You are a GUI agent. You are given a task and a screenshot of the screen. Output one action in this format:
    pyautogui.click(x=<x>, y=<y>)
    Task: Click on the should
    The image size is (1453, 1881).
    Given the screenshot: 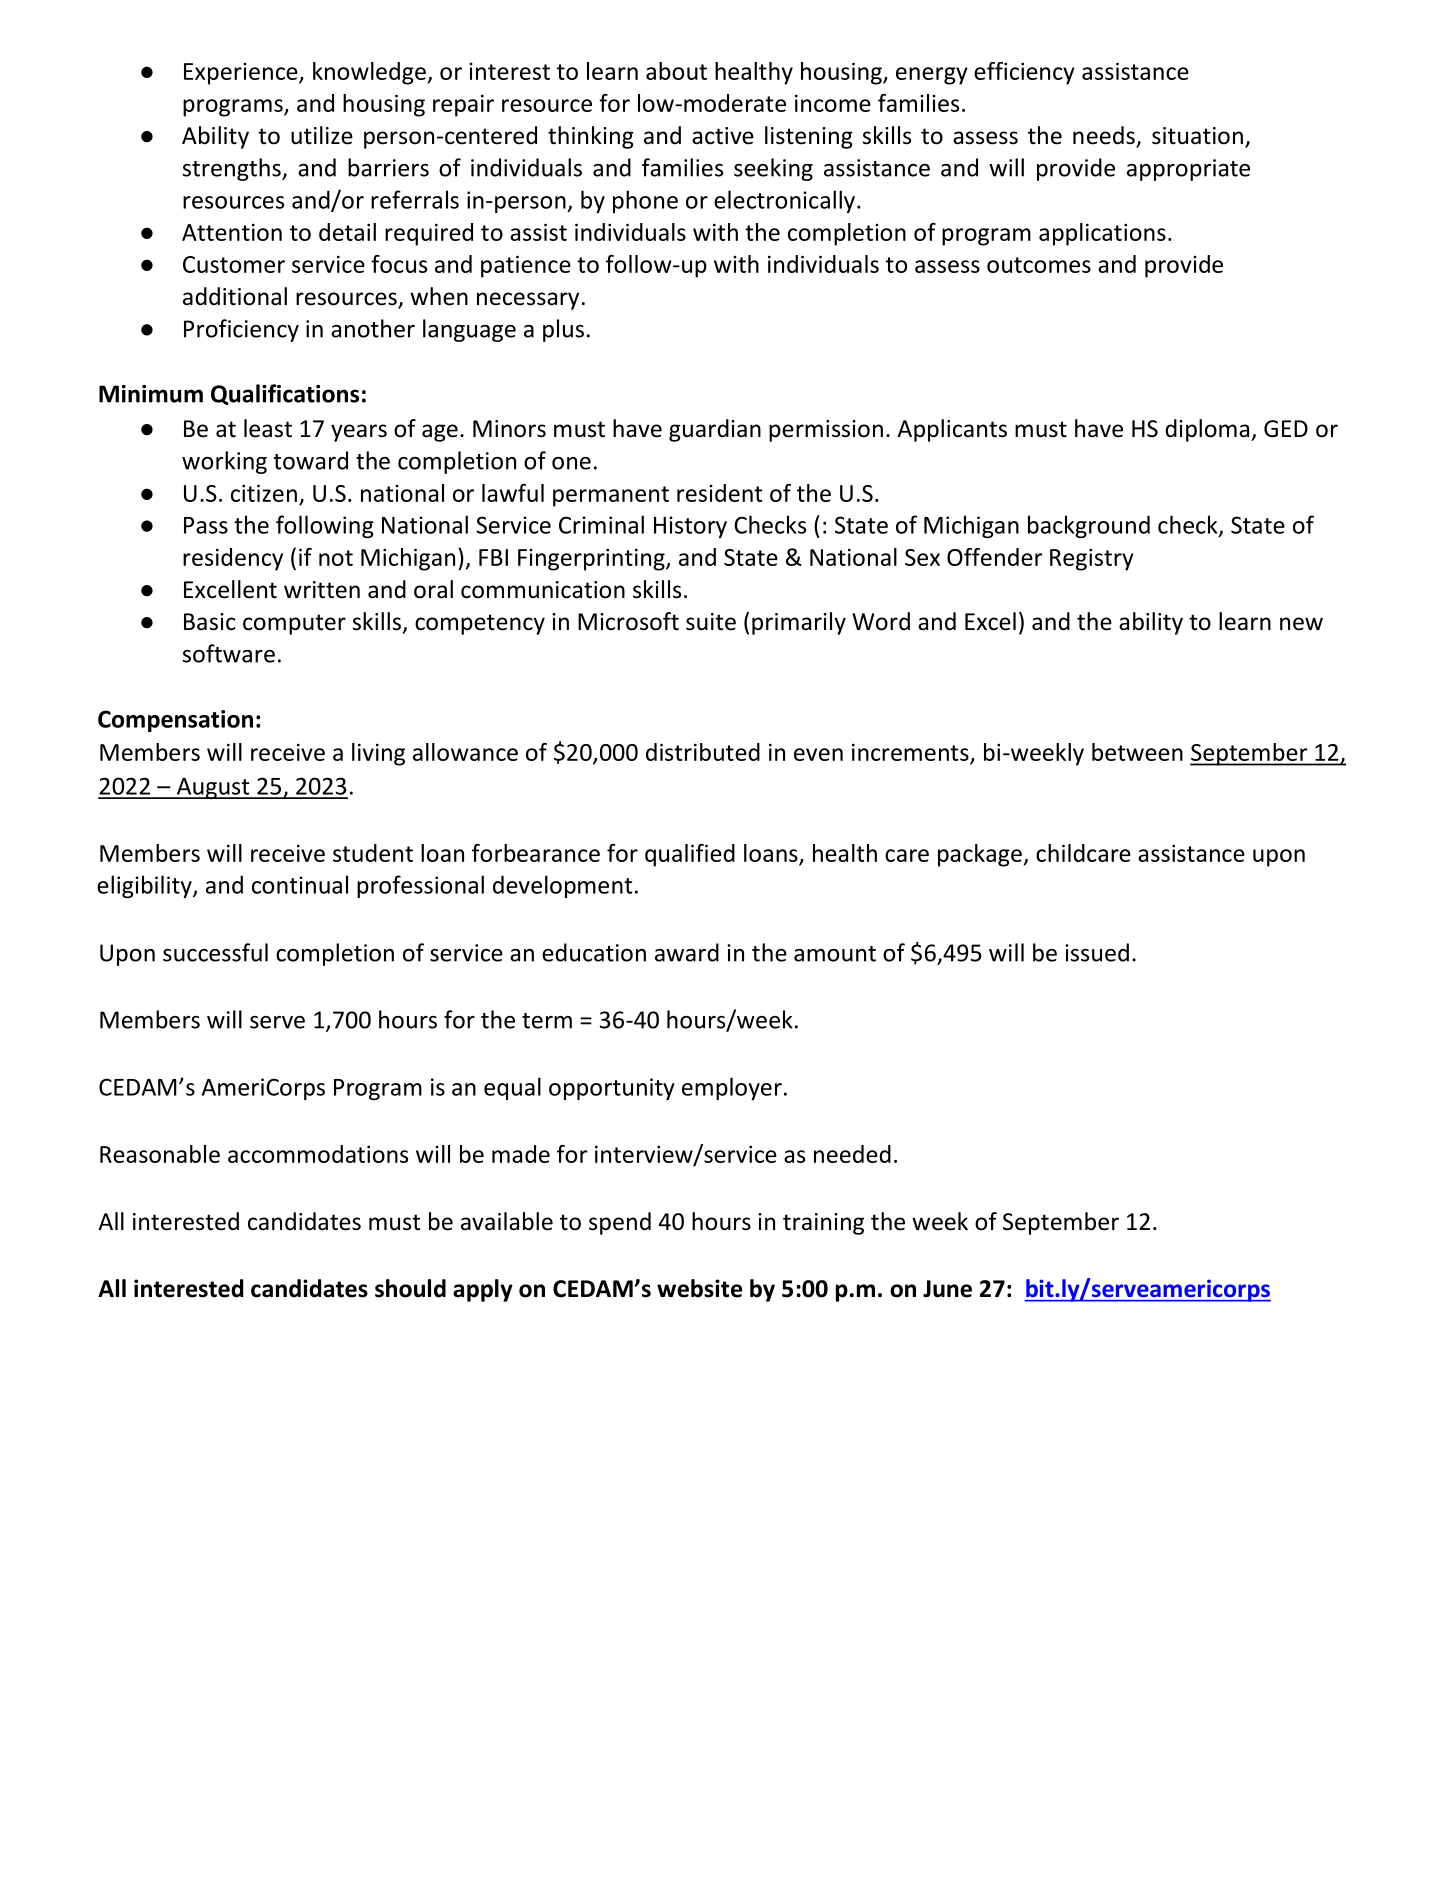 What is the action you would take?
    pyautogui.click(x=410, y=1288)
